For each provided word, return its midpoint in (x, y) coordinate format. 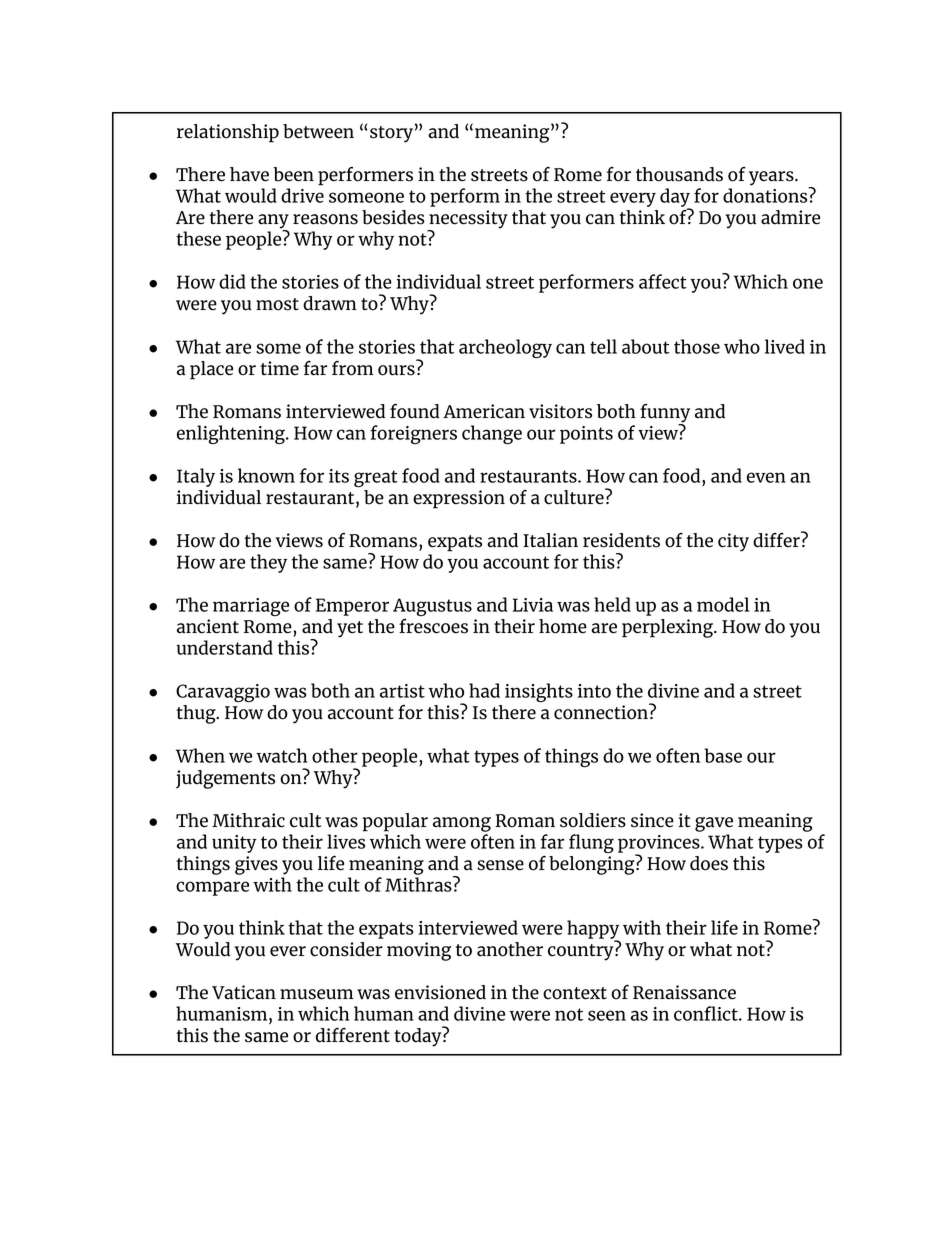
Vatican (244, 992)
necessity (467, 220)
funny (665, 414)
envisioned (440, 992)
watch (281, 755)
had (484, 690)
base (723, 755)
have (249, 174)
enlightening (232, 434)
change (492, 434)
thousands (679, 174)
